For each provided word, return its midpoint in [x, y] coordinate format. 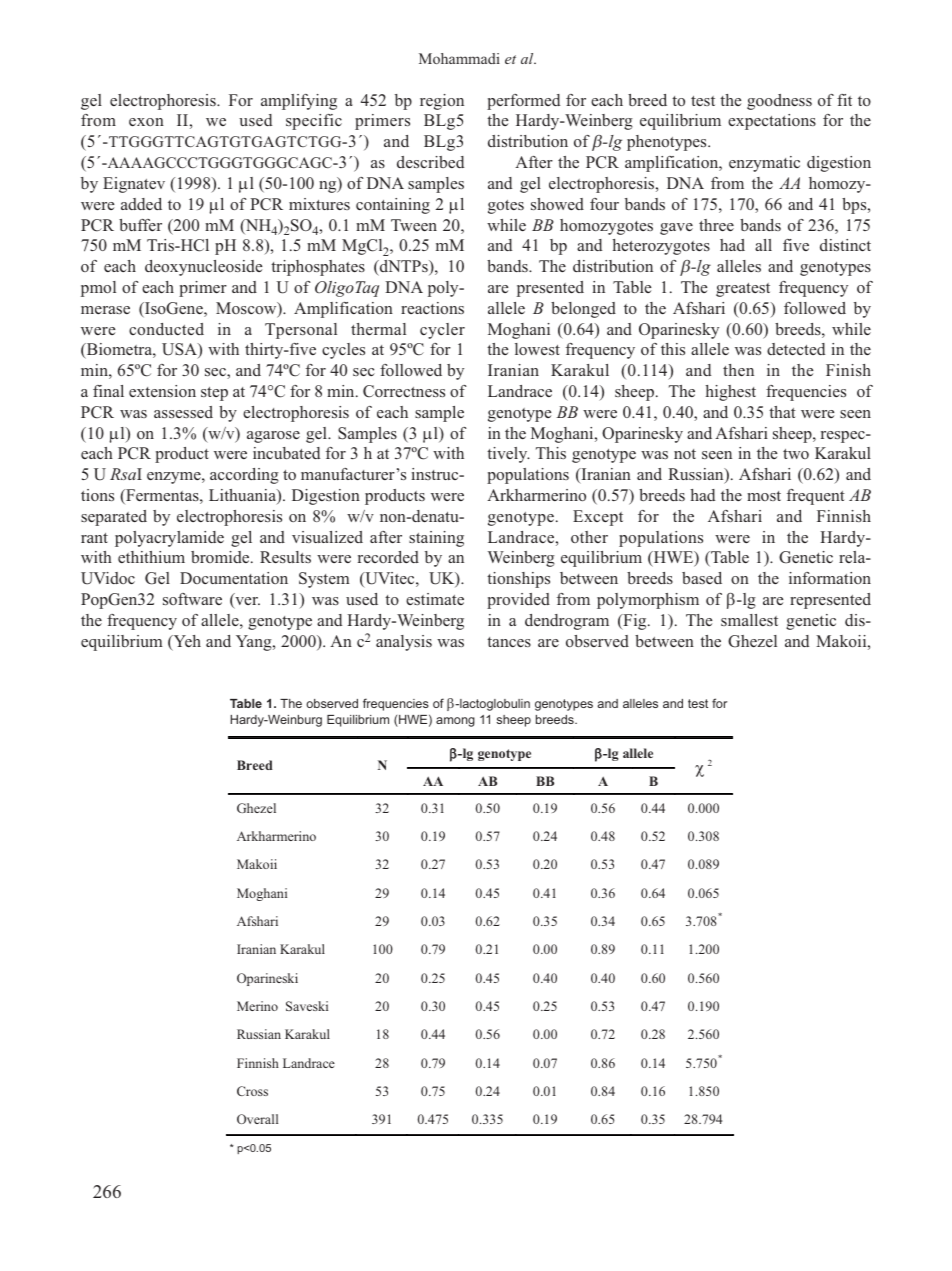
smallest [749, 620]
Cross [252, 1091]
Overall [257, 1119]
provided [518, 601]
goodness [779, 102]
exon [146, 122]
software [192, 599]
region [442, 102]
